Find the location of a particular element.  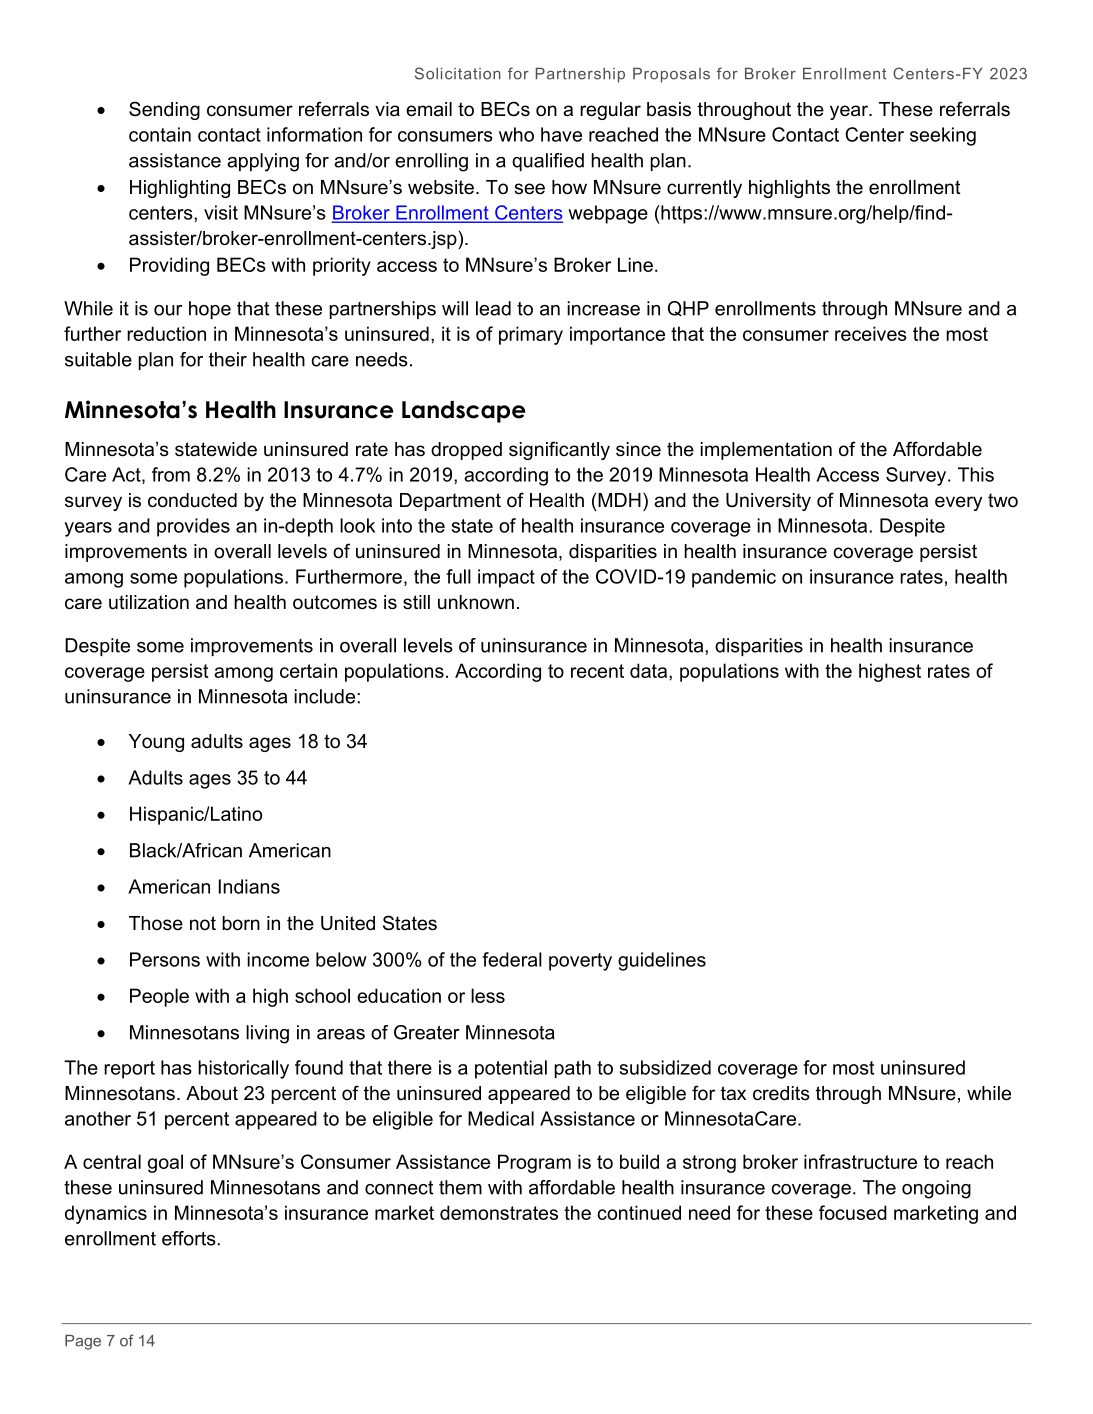

have is located at coordinates (561, 134).
